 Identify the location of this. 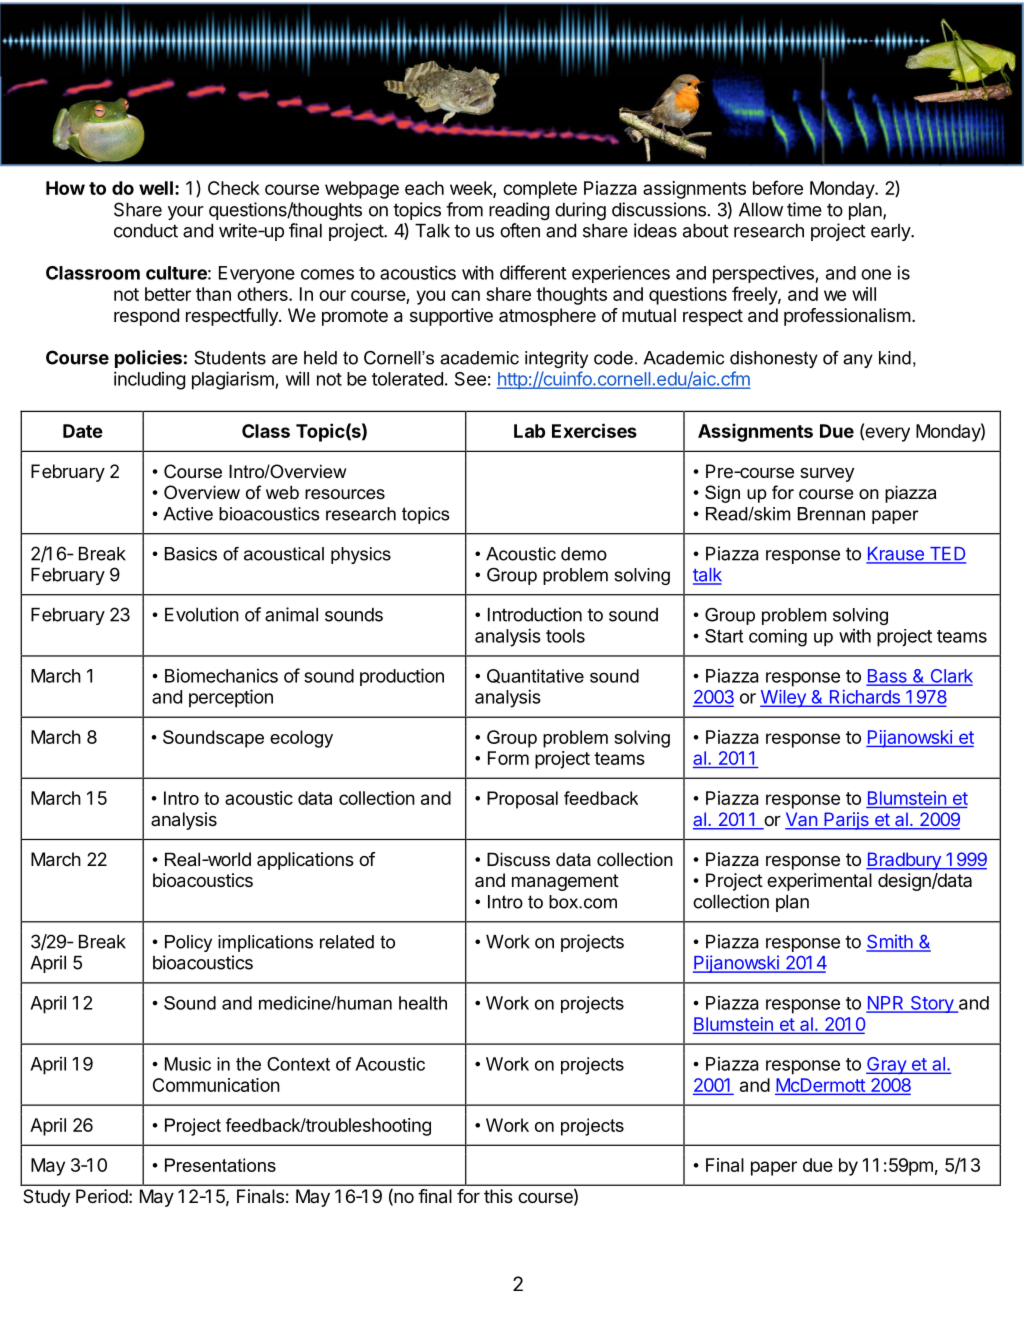
(498, 1196).
